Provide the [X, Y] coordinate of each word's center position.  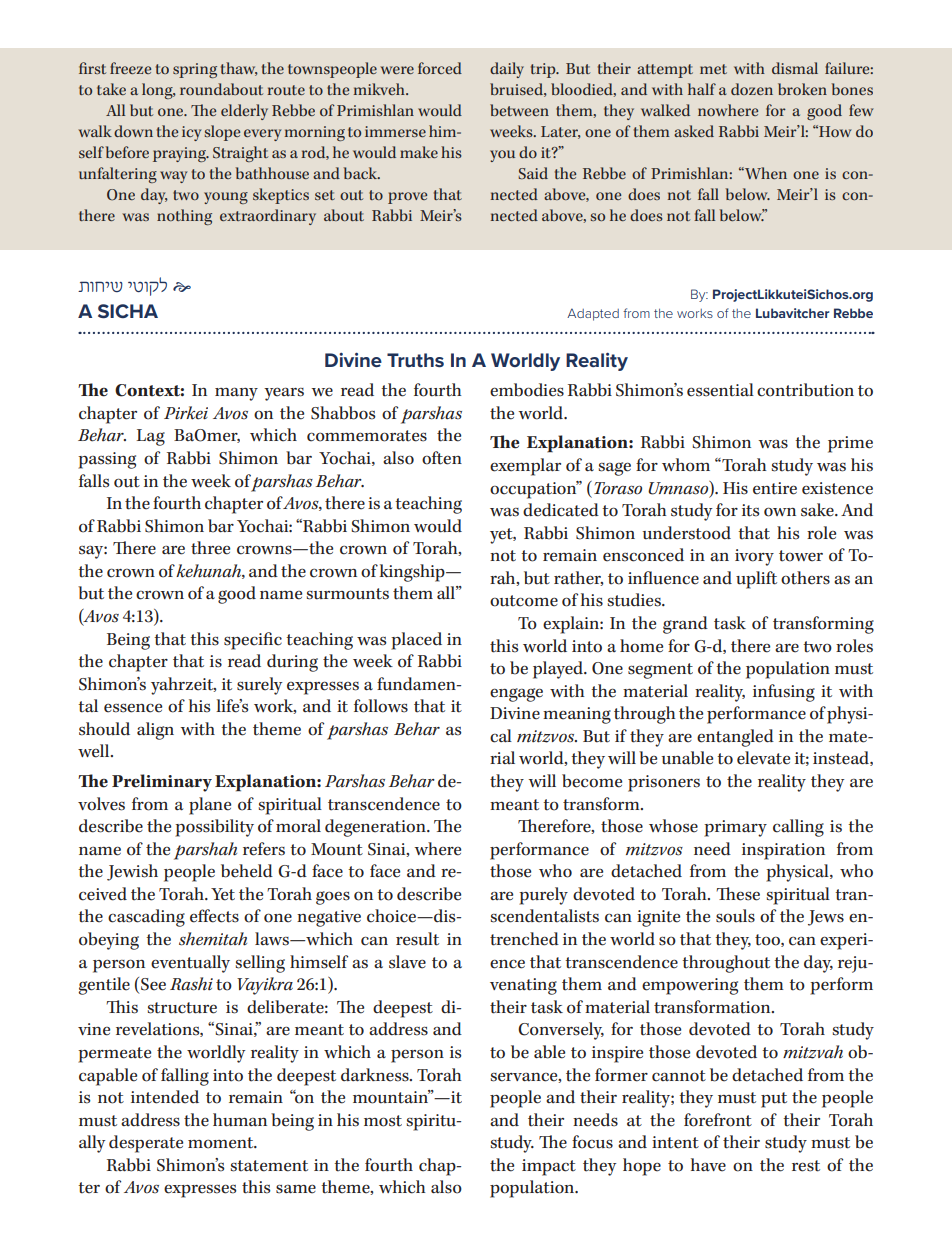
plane [210, 806]
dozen [752, 89]
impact [549, 1167]
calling [798, 828]
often [442, 458]
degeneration [376, 828]
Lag [150, 437]
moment [222, 1143]
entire [775, 488]
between [519, 110]
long [158, 91]
